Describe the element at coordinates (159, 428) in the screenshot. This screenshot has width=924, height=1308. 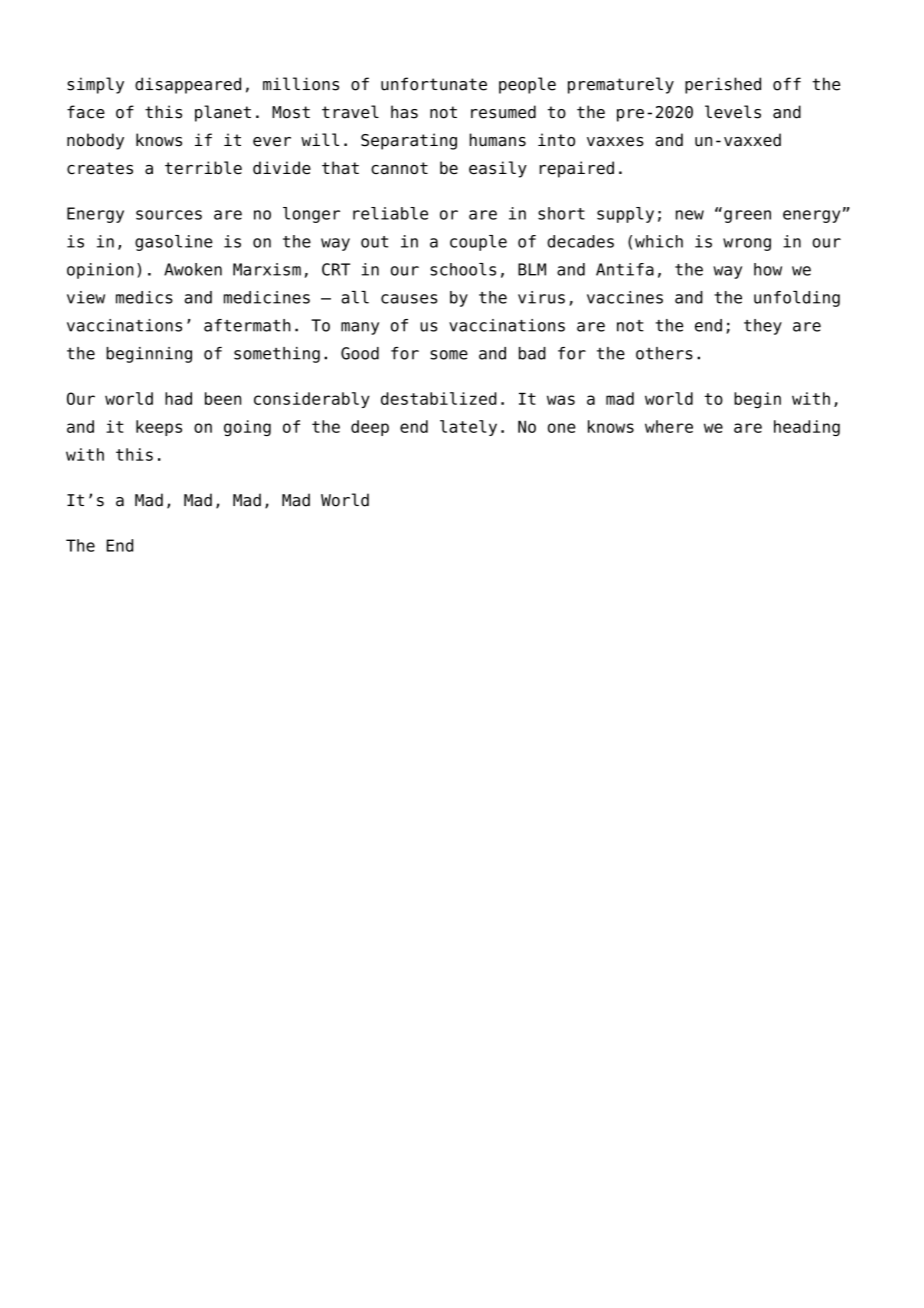
I see `keeps` at that location.
